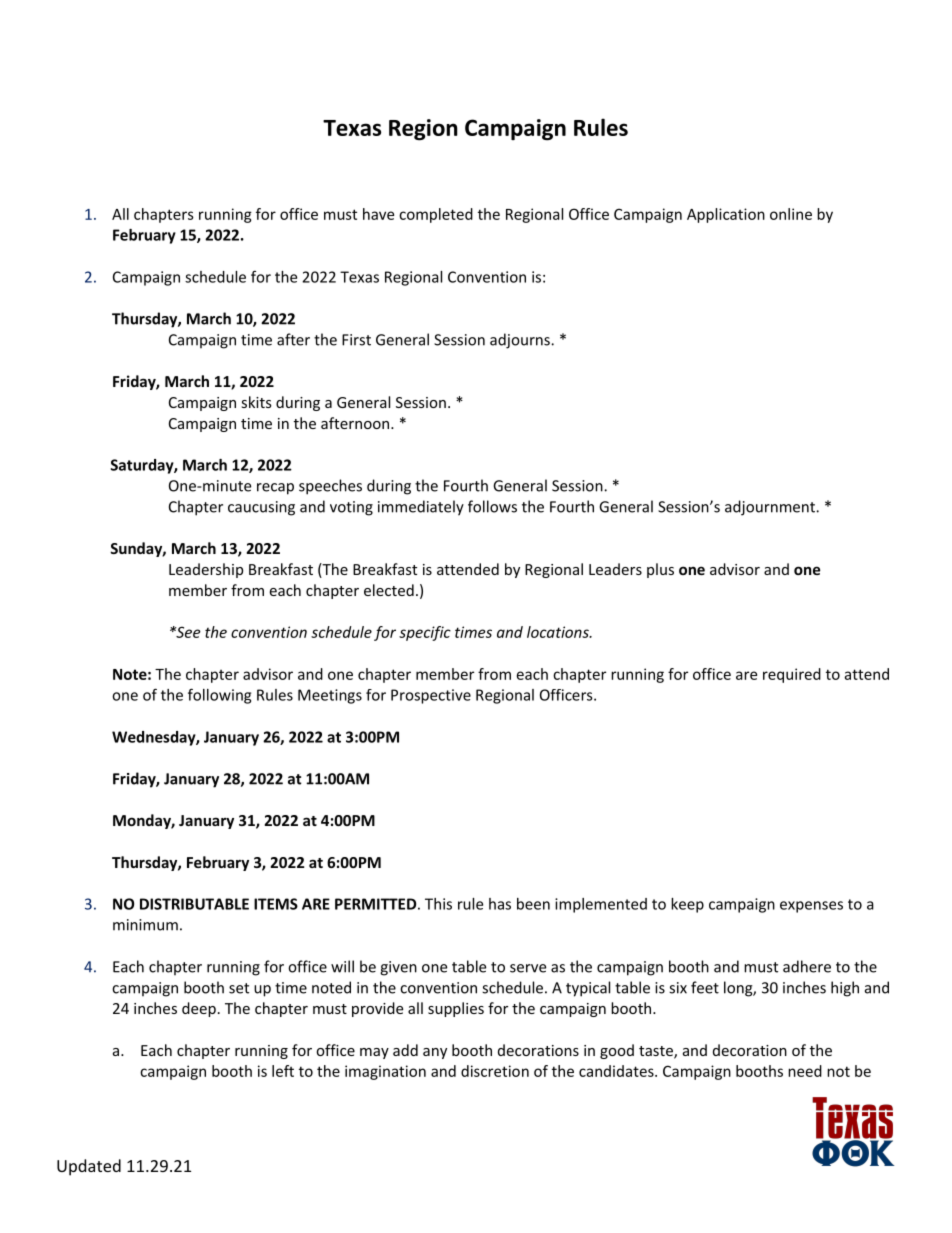 Image resolution: width=952 pixels, height=1233 pixels. What do you see at coordinates (811, 907) in the document?
I see `expenses` at bounding box center [811, 907].
